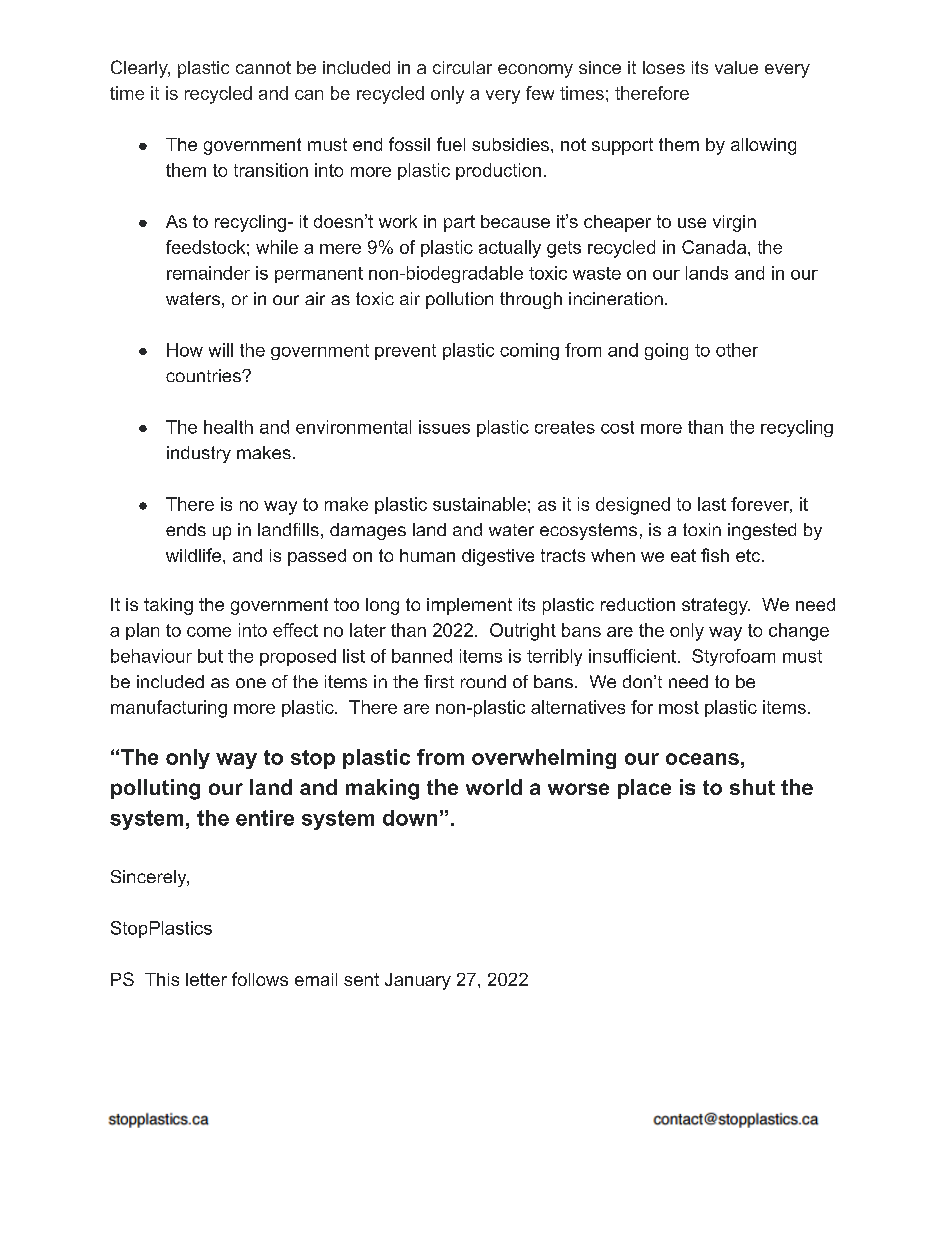 The height and width of the screenshot is (1233, 952). Describe the element at coordinates (206, 979) in the screenshot. I see `letter` at that location.
